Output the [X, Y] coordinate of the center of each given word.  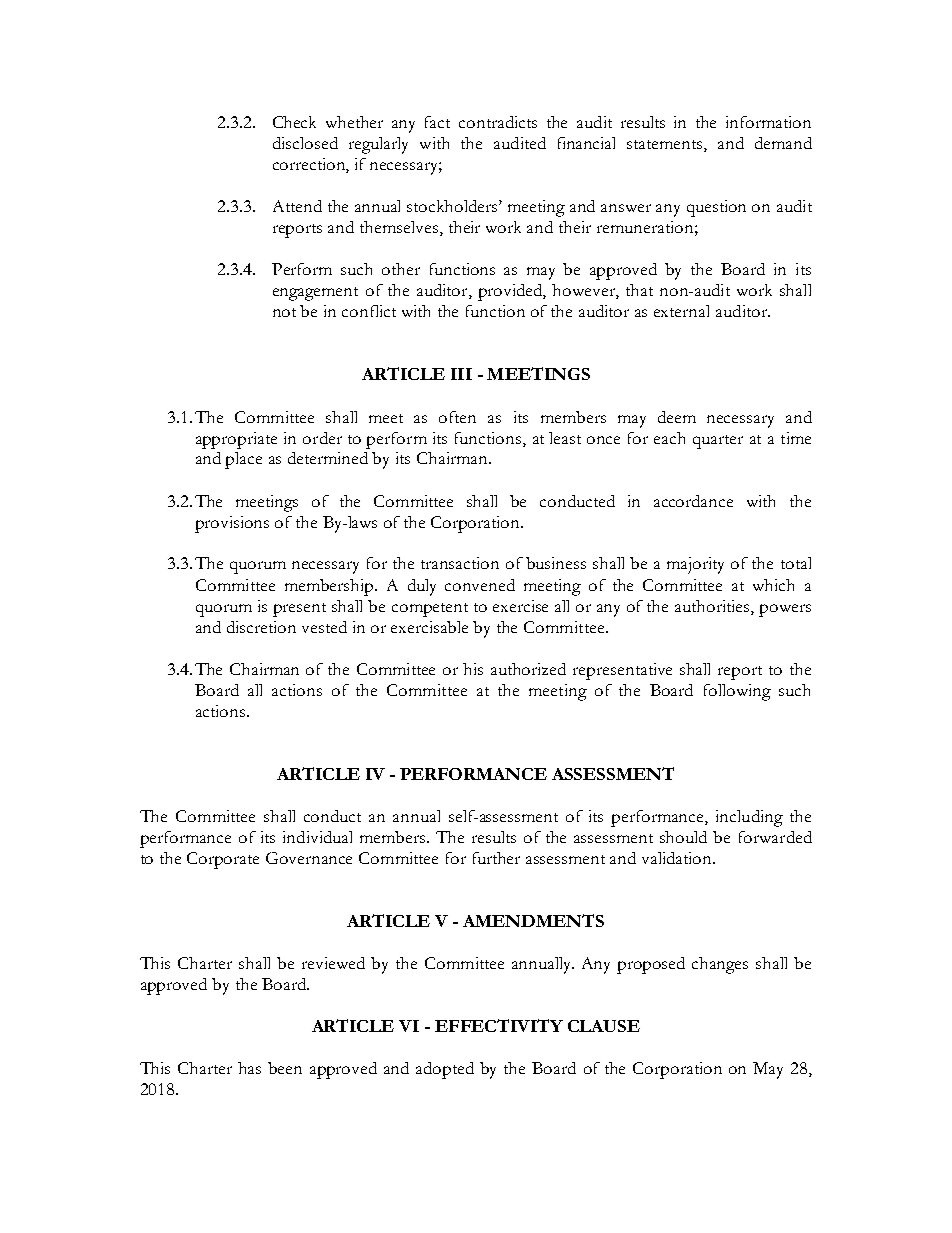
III [461, 374]
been [285, 1068]
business [556, 563]
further [496, 858]
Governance [309, 858]
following [737, 692]
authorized [528, 669]
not [284, 312]
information [768, 122]
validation [678, 858]
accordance [693, 501]
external [681, 311]
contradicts [498, 122]
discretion [261, 627]
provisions [232, 524]
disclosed [305, 143]
